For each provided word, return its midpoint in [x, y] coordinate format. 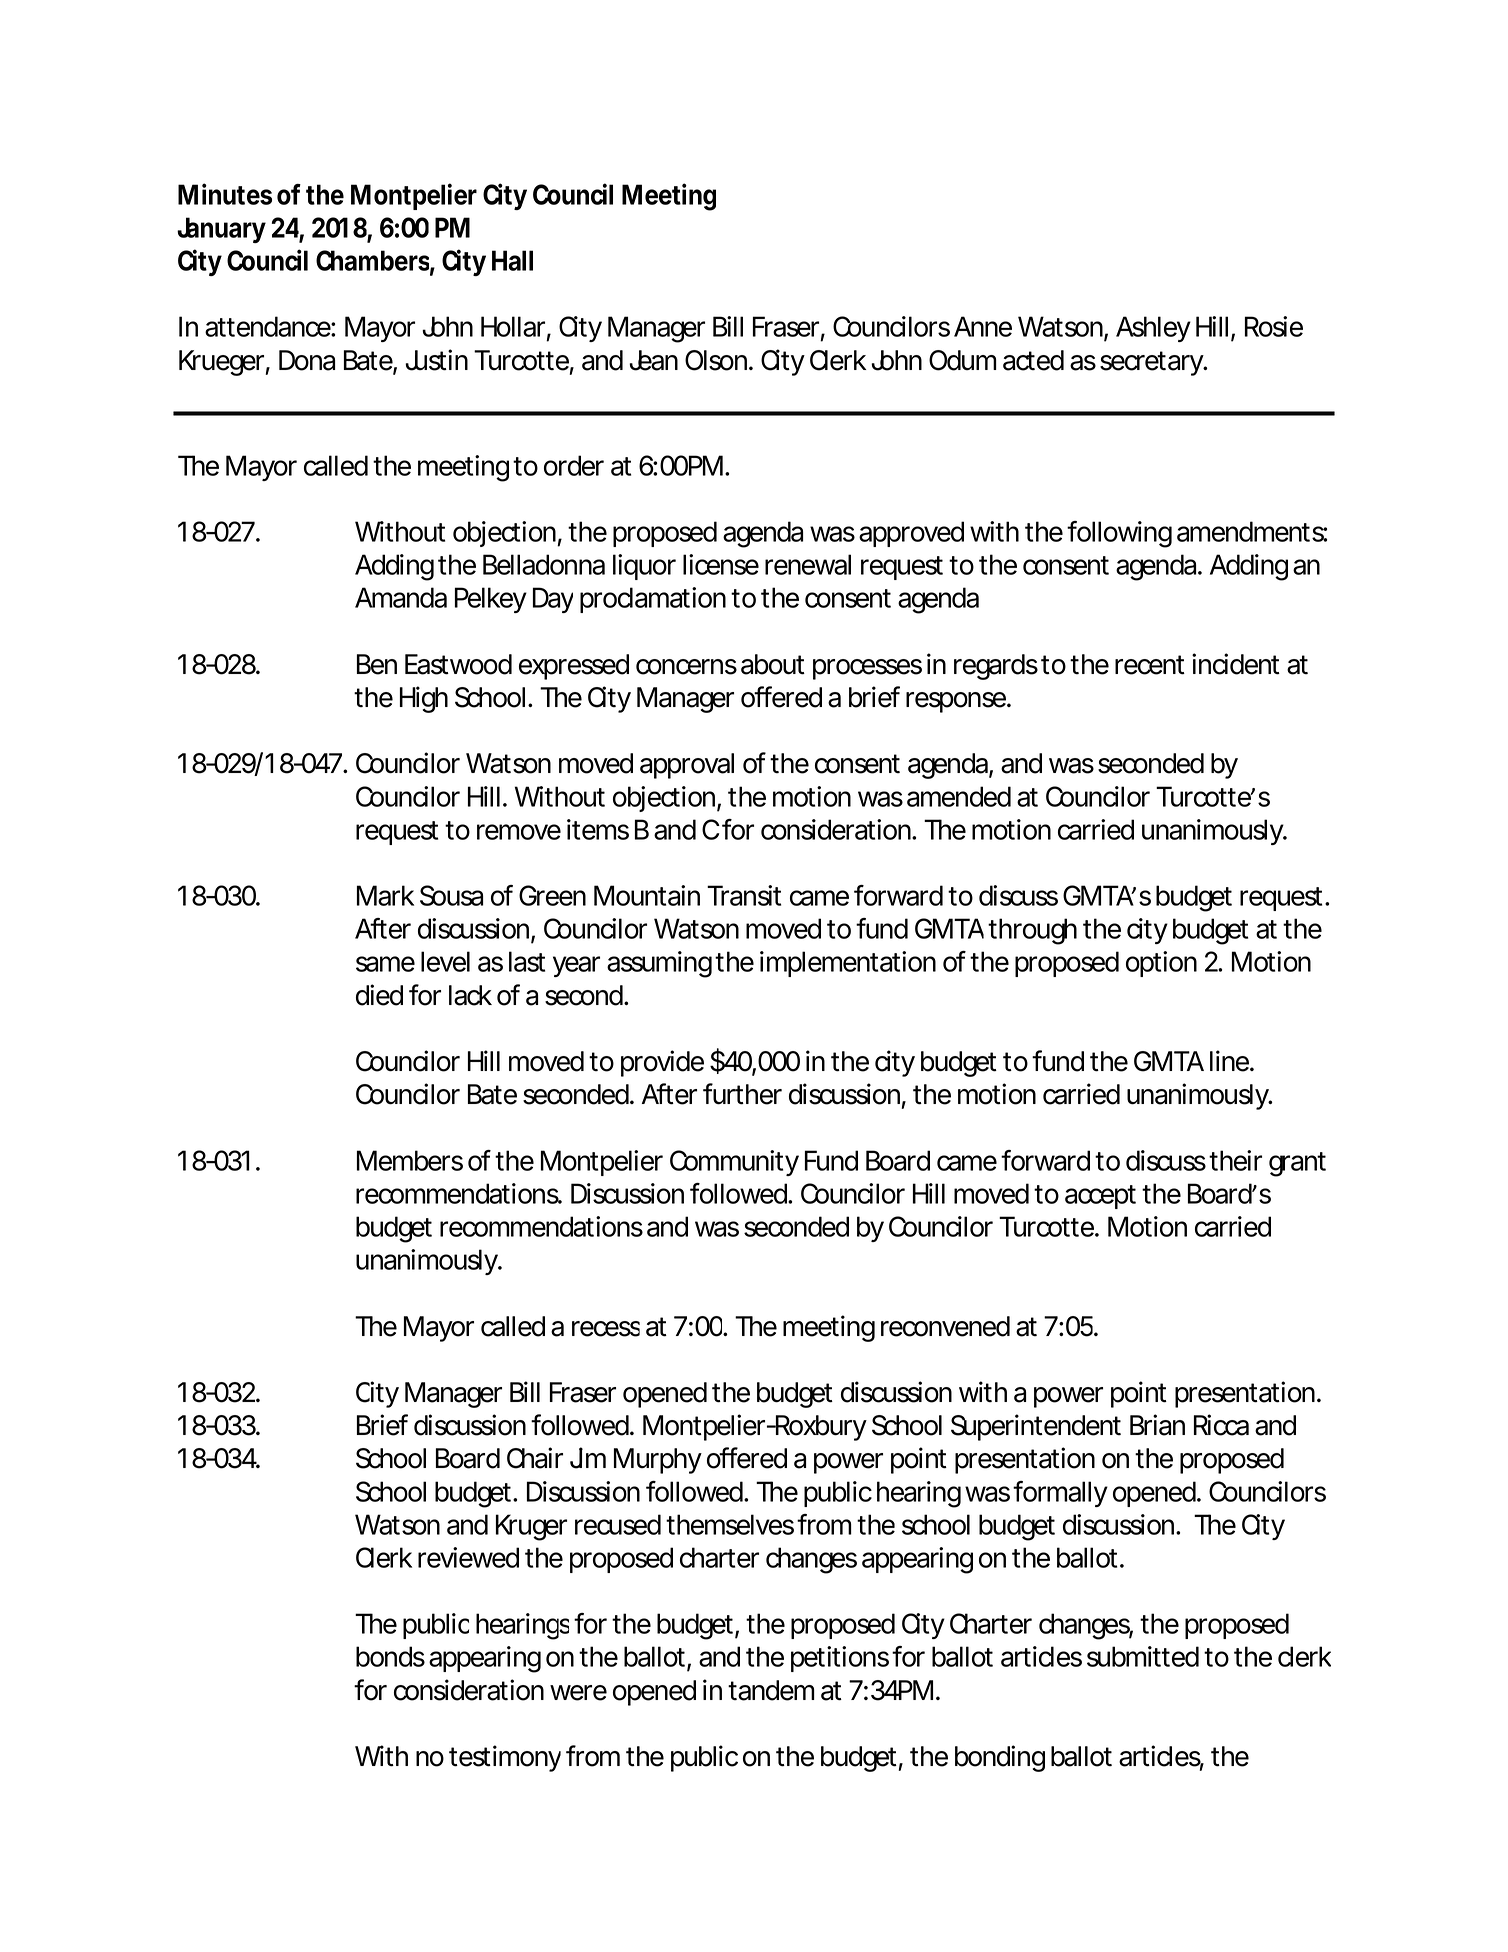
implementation [848, 964]
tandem [771, 1690]
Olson [717, 360]
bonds [390, 1656]
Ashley [1153, 329]
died [379, 995]
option [1161, 964]
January [221, 230]
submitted [1143, 1656]
